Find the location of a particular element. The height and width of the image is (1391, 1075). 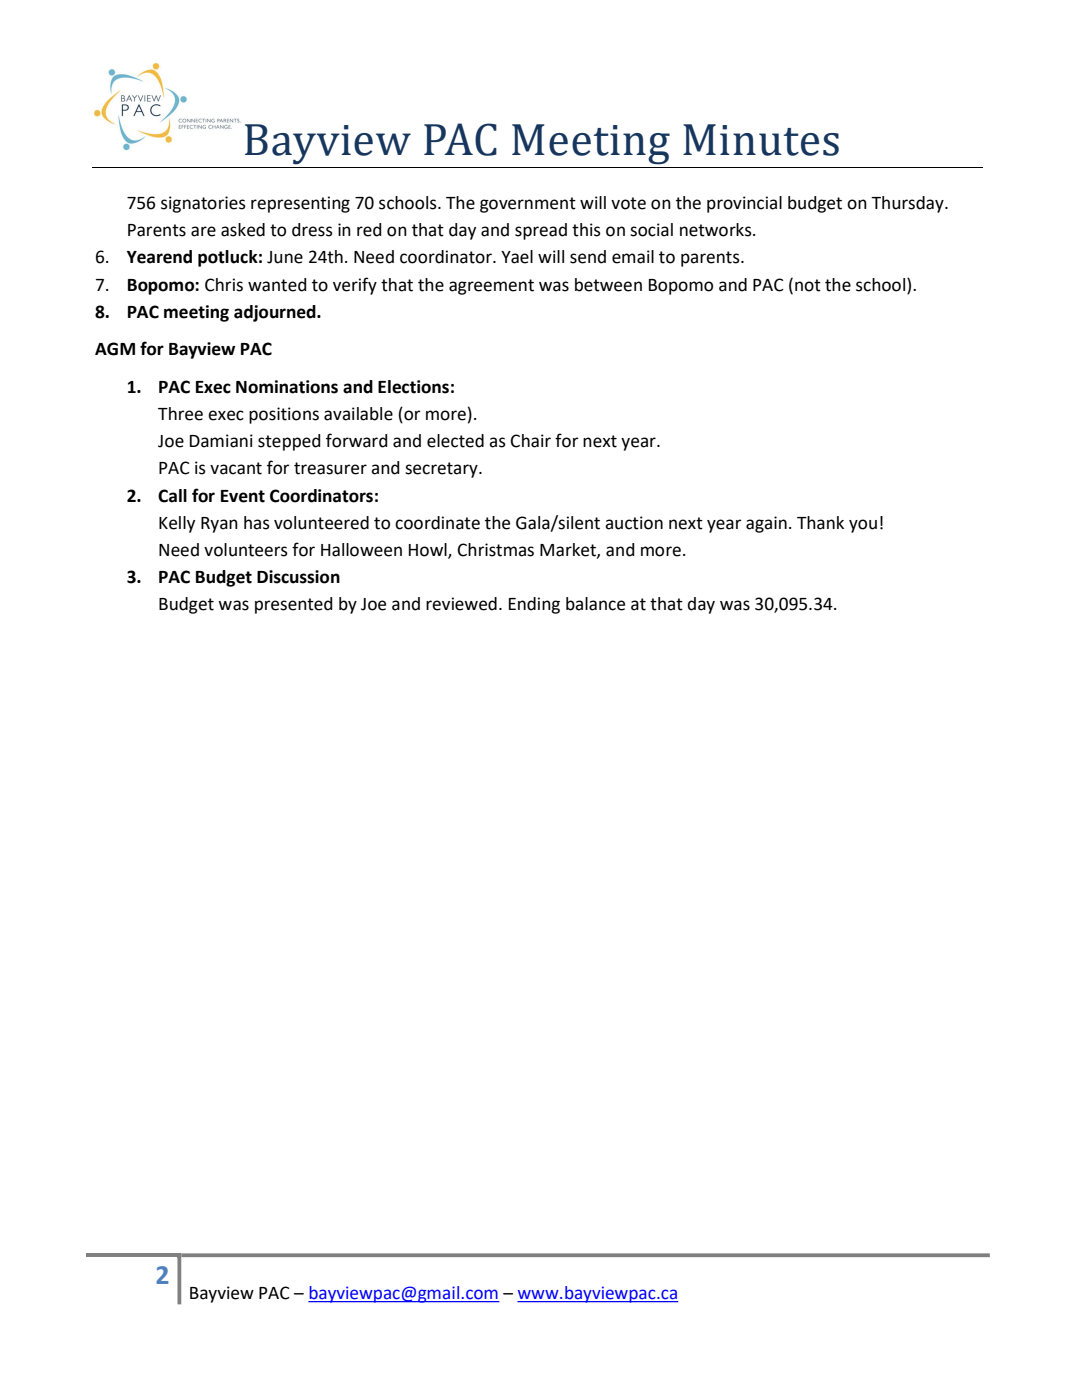

not is located at coordinates (808, 285).
